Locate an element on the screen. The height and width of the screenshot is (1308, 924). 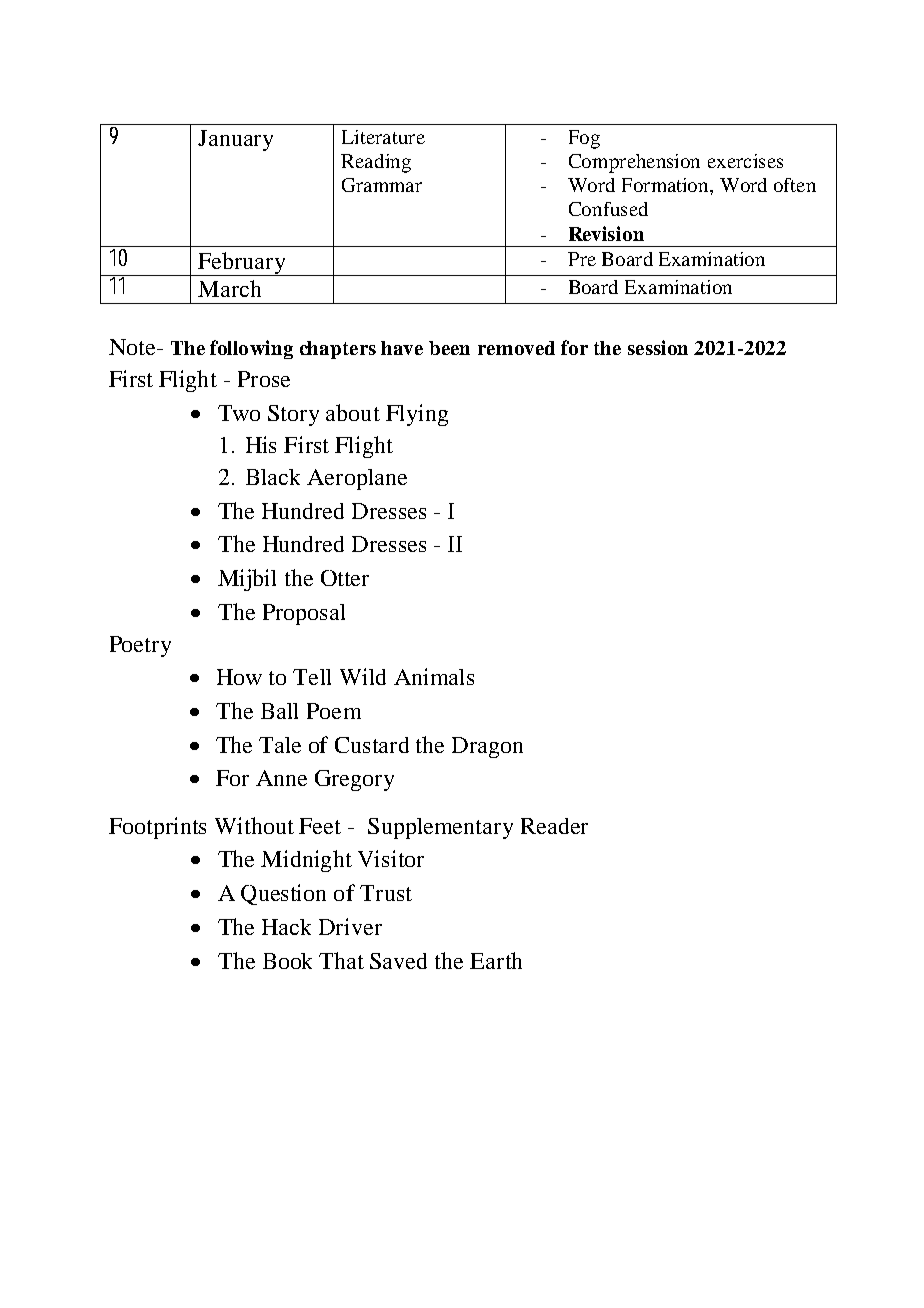
Earth is located at coordinates (496, 960).
